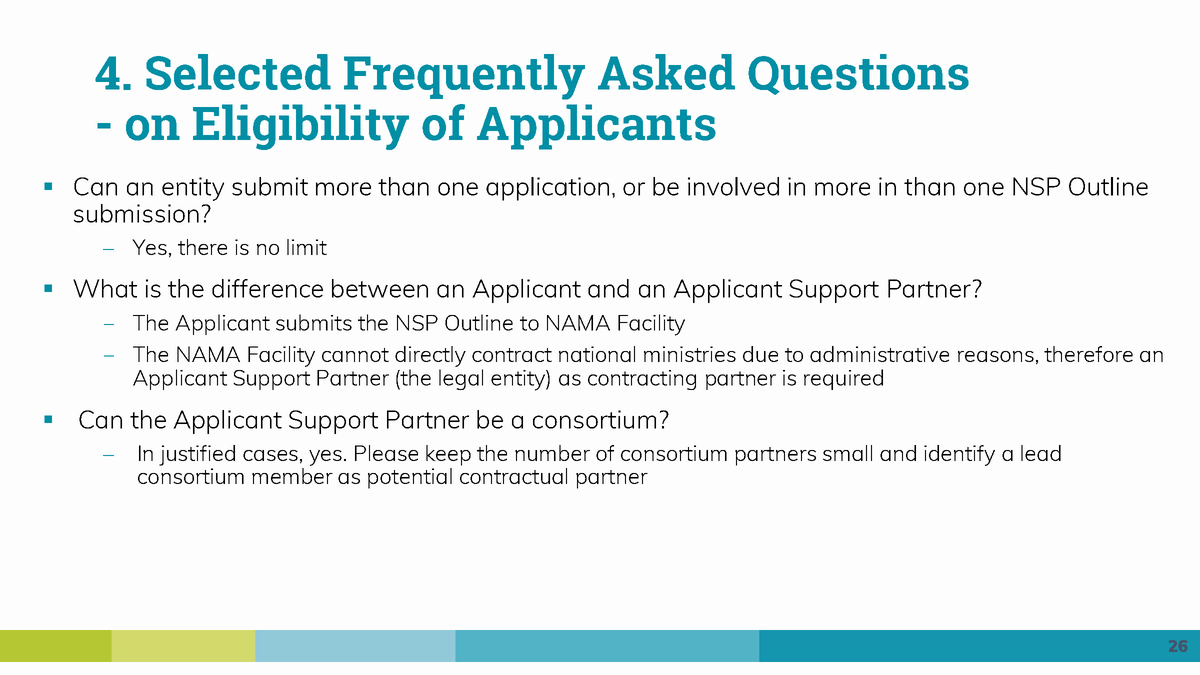 The height and width of the screenshot is (675, 1200). I want to click on Questions, so click(858, 74).
